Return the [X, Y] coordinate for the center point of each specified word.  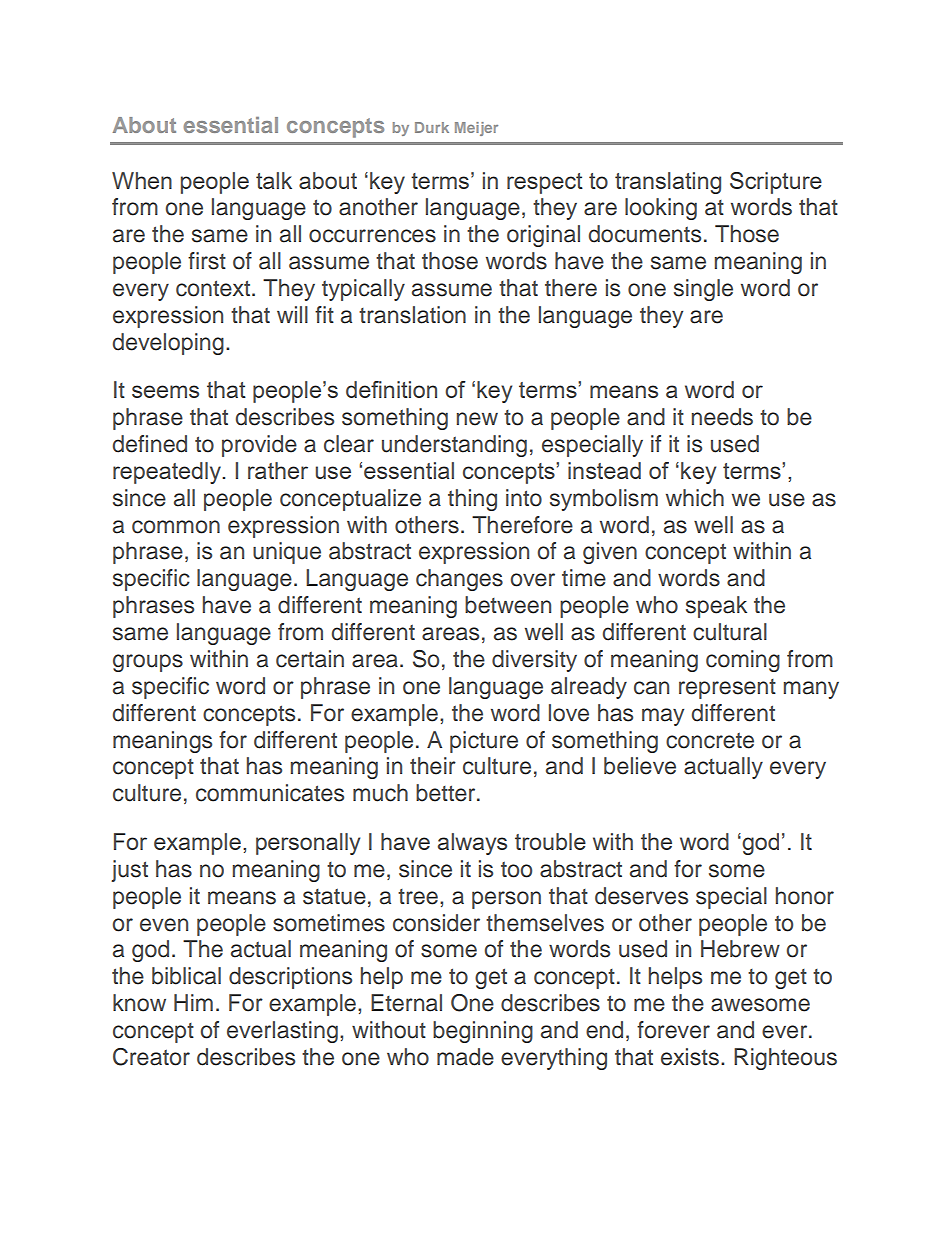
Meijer [476, 129]
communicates [270, 793]
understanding [454, 446]
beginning [483, 1032]
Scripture [776, 183]
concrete [710, 740]
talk [274, 180]
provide [259, 446]
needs [722, 417]
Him [193, 1002]
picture [484, 742]
